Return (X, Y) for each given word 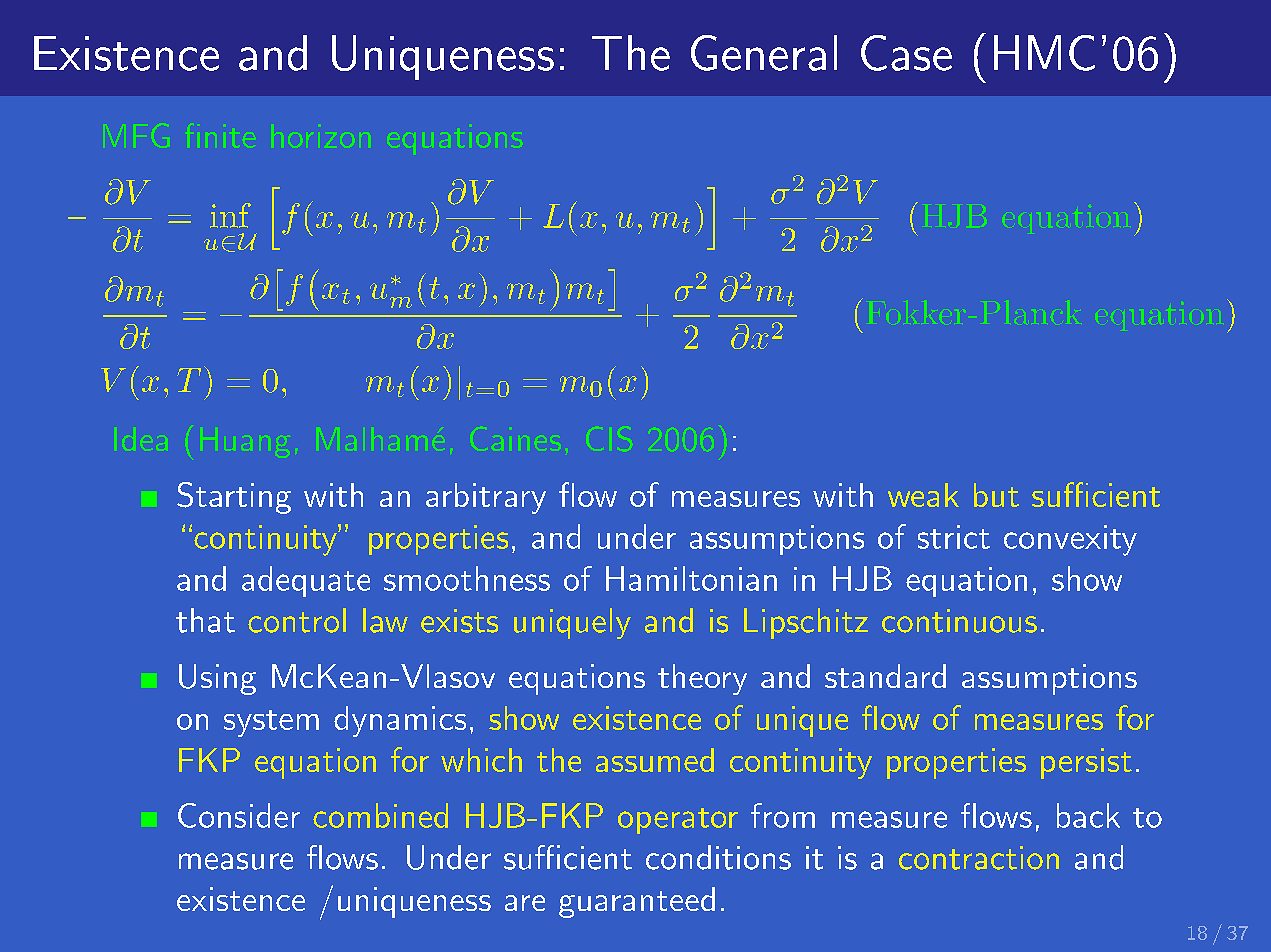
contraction (979, 858)
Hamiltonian (691, 578)
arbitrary (486, 498)
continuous (959, 621)
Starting (234, 498)
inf (230, 215)
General (764, 53)
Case (906, 53)
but (996, 495)
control (297, 620)
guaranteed (637, 902)
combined (380, 815)
